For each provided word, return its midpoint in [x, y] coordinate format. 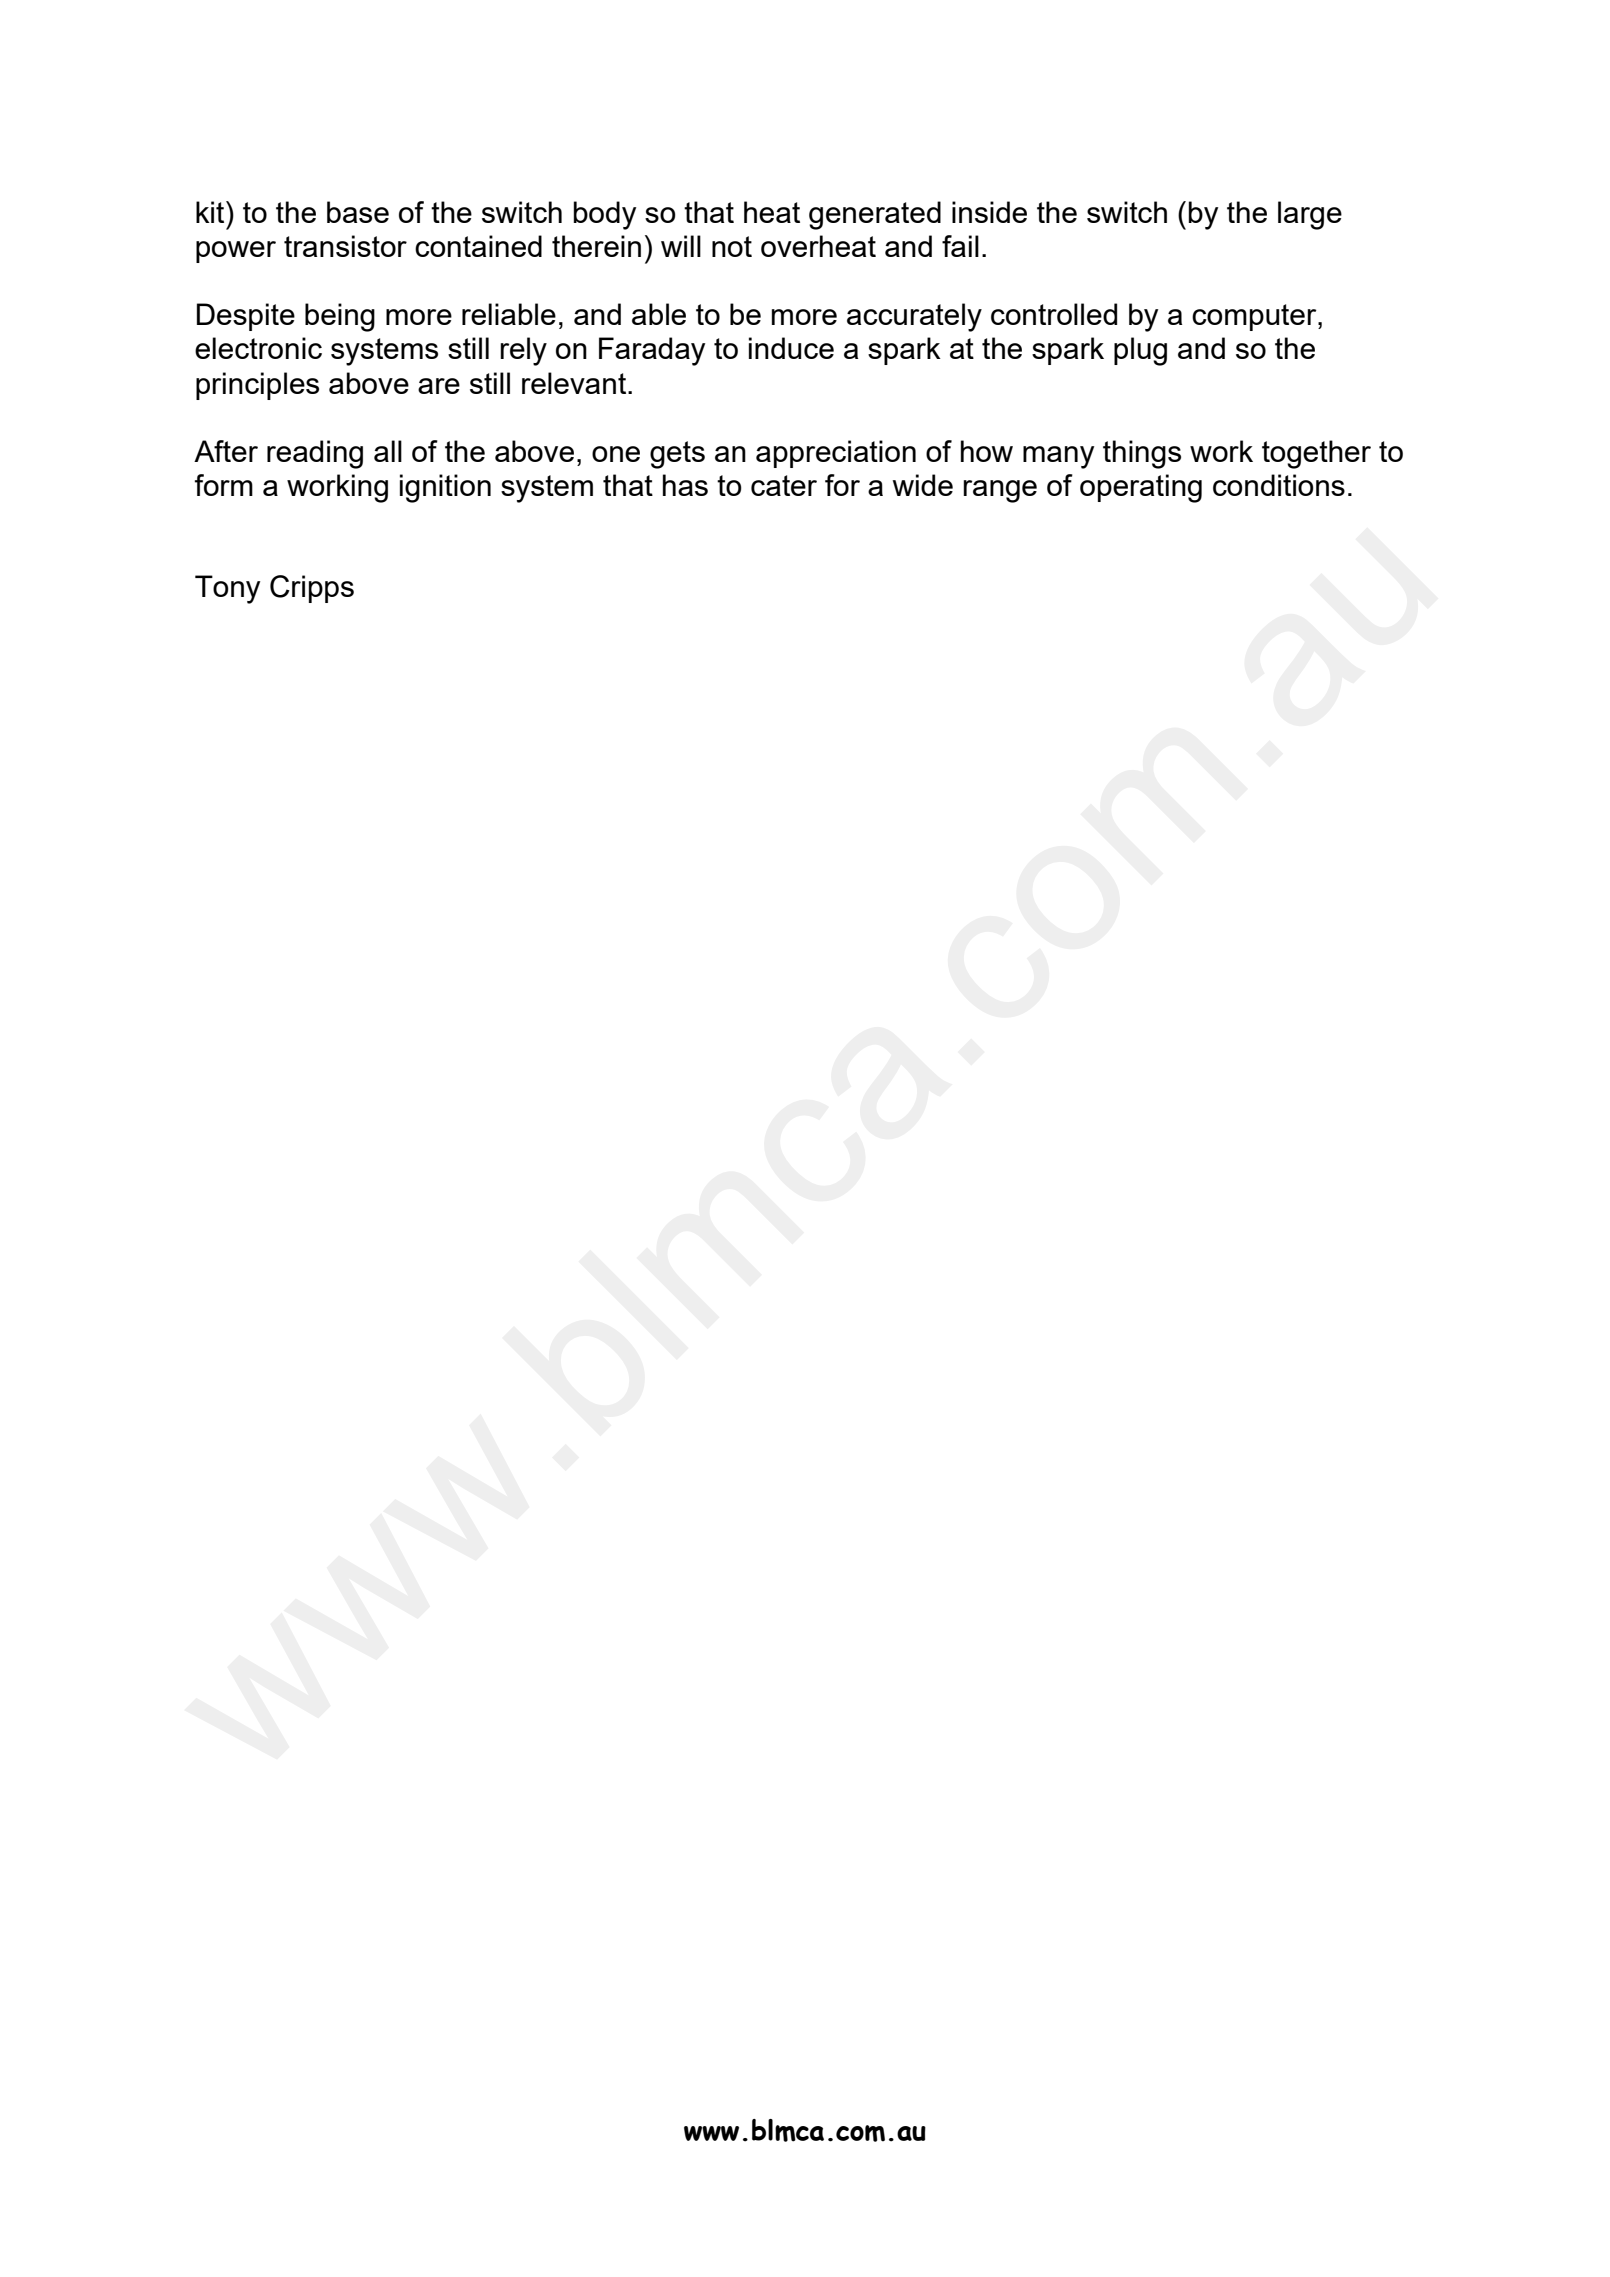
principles [257, 386]
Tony [227, 589]
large [1310, 215]
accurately [914, 317]
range [1000, 491]
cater [784, 485]
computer [1255, 317]
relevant [575, 383]
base [358, 212]
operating [1141, 488]
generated [875, 215]
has [685, 485]
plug [1140, 351]
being [340, 317]
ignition [445, 488]
